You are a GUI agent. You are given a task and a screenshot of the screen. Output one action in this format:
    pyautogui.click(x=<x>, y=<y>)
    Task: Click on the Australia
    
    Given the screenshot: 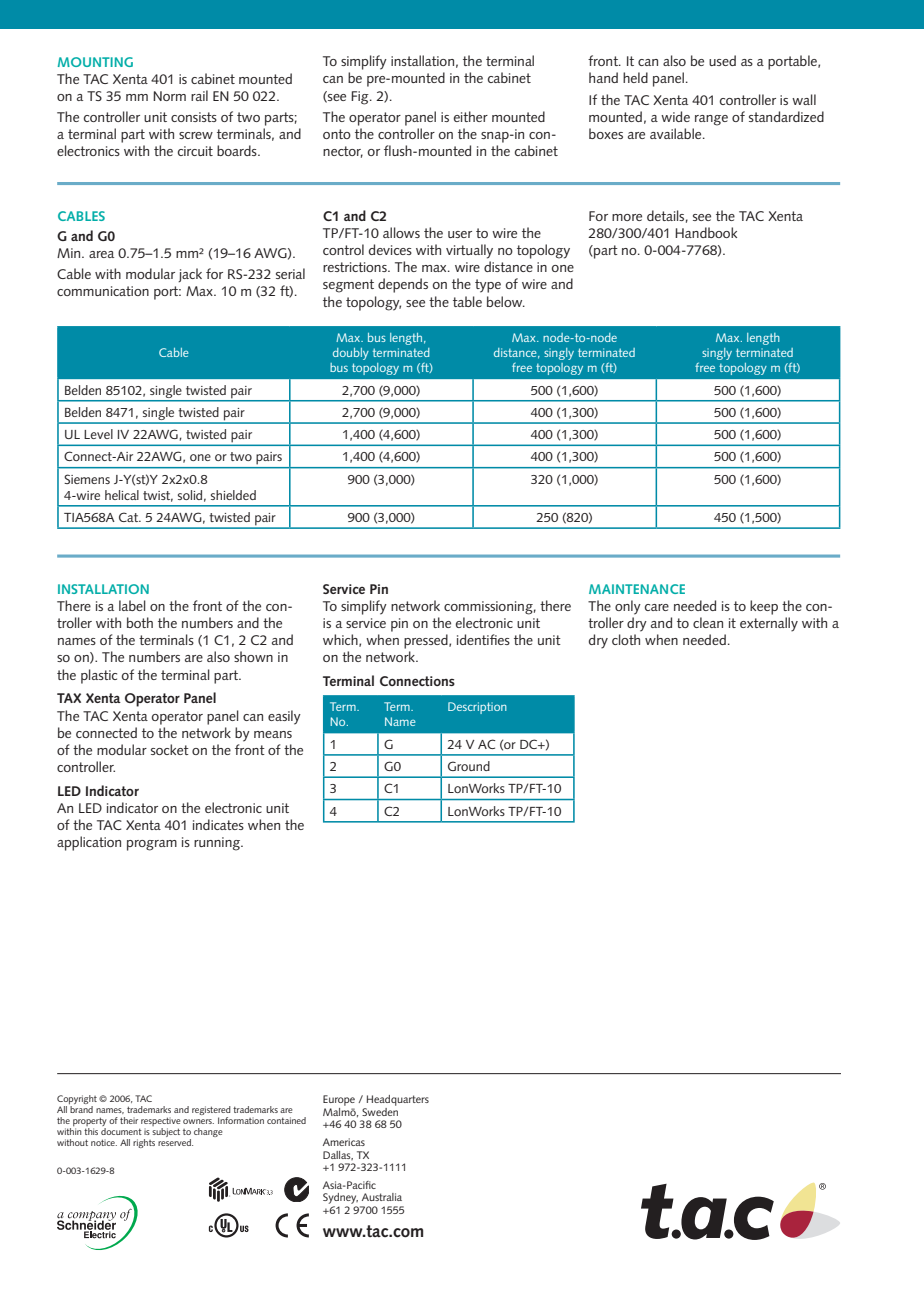 What is the action you would take?
    pyautogui.click(x=382, y=1197)
